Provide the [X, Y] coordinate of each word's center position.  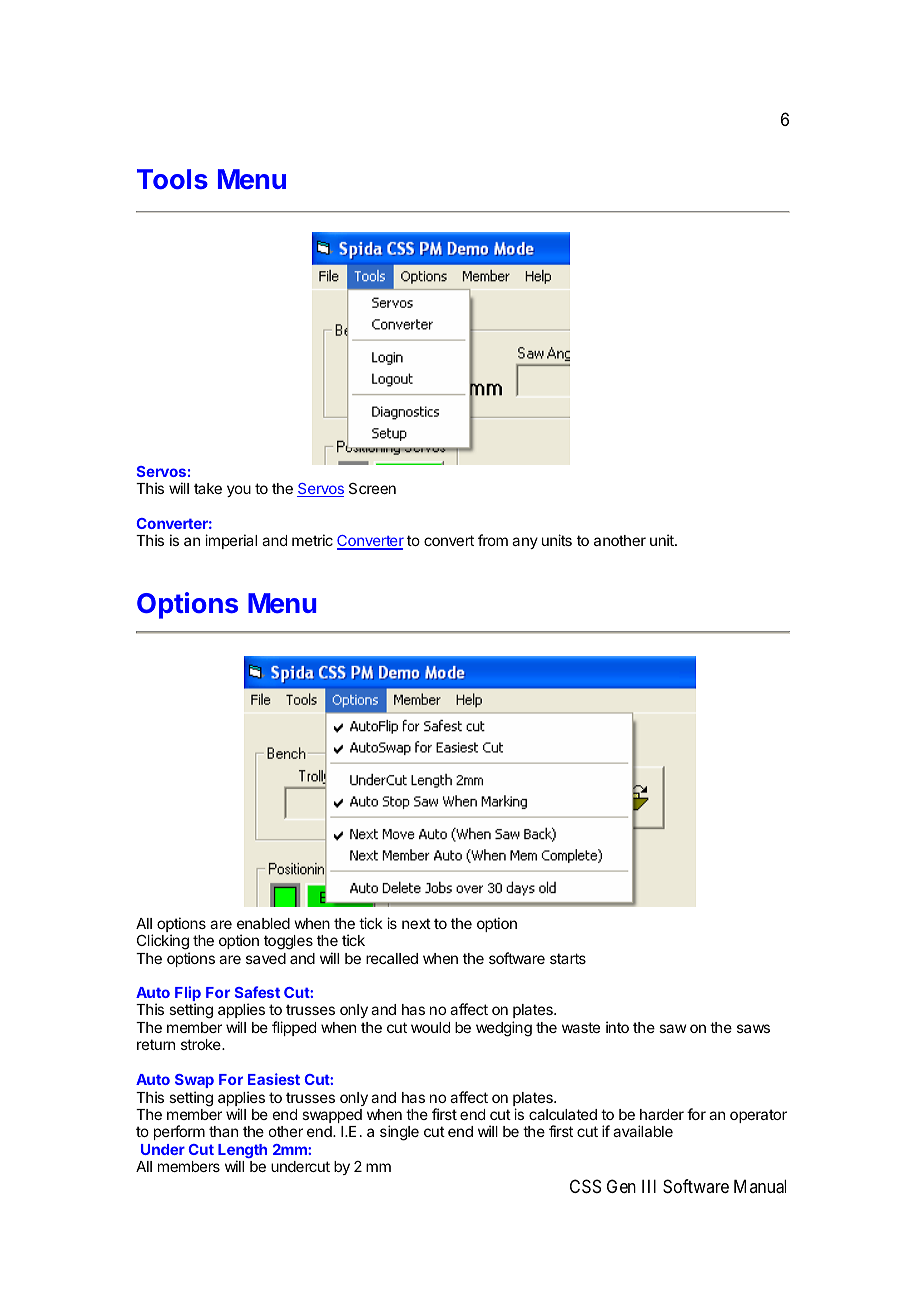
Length [242, 1152]
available [643, 1131]
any [525, 543]
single [399, 1133]
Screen [372, 488]
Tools [172, 179]
